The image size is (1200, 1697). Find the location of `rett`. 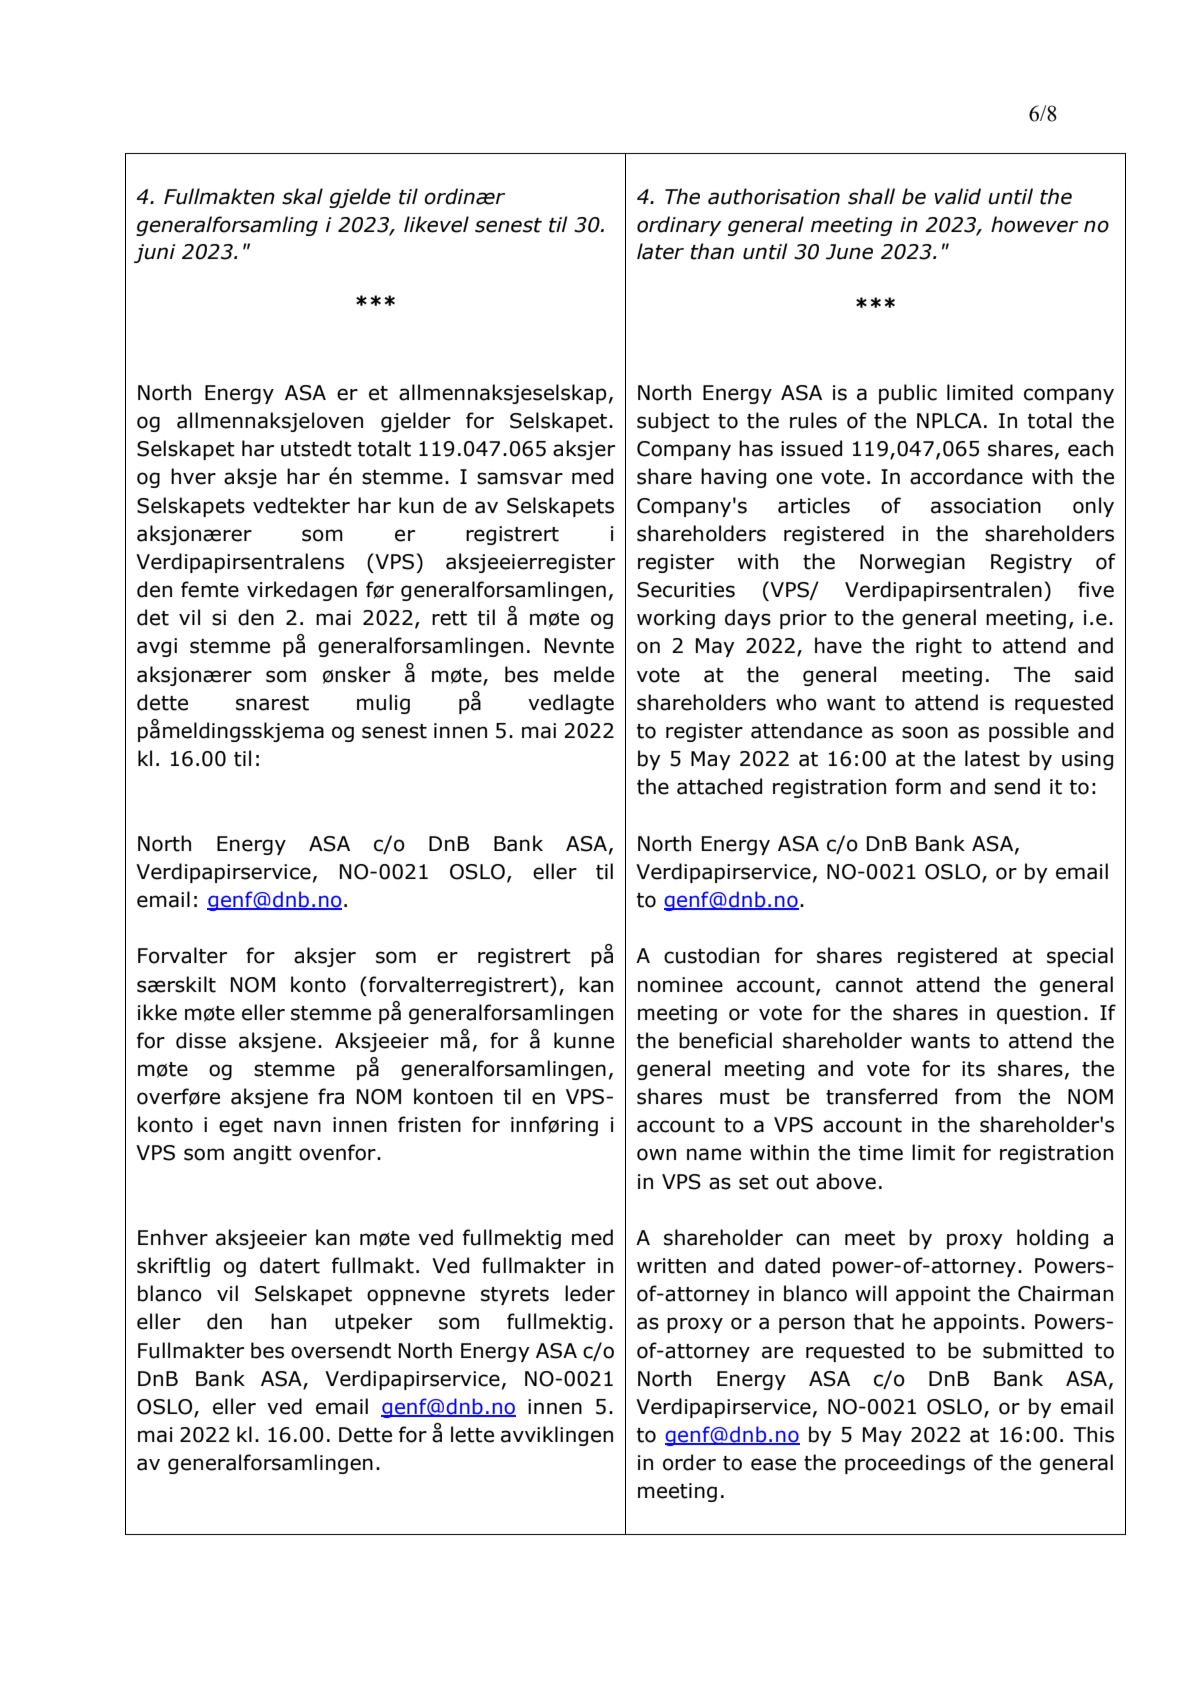

rett is located at coordinates (449, 618).
